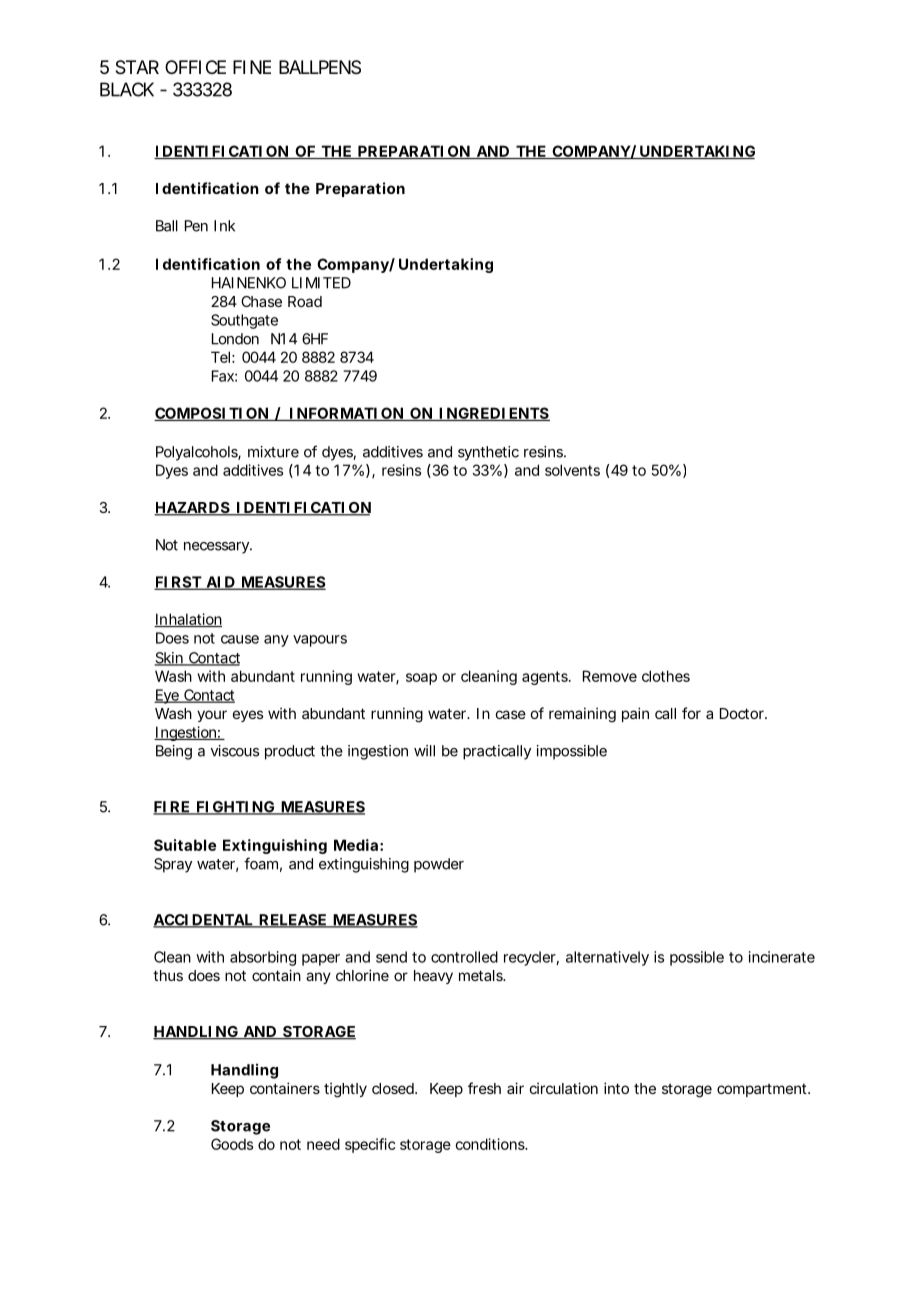 The image size is (924, 1307). What do you see at coordinates (572, 470) in the screenshot?
I see `solvents` at bounding box center [572, 470].
